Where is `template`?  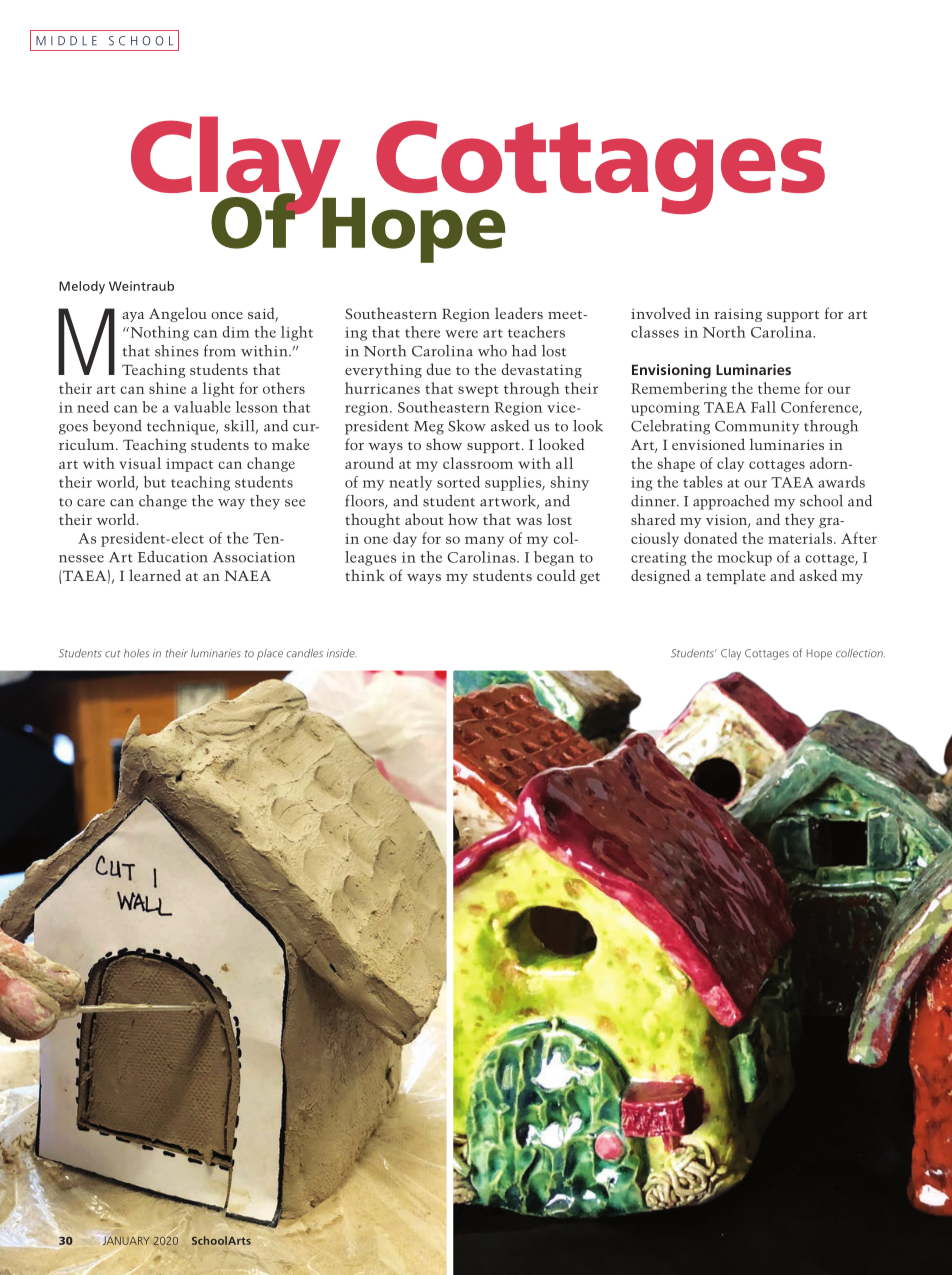 template is located at coordinates (736, 576).
